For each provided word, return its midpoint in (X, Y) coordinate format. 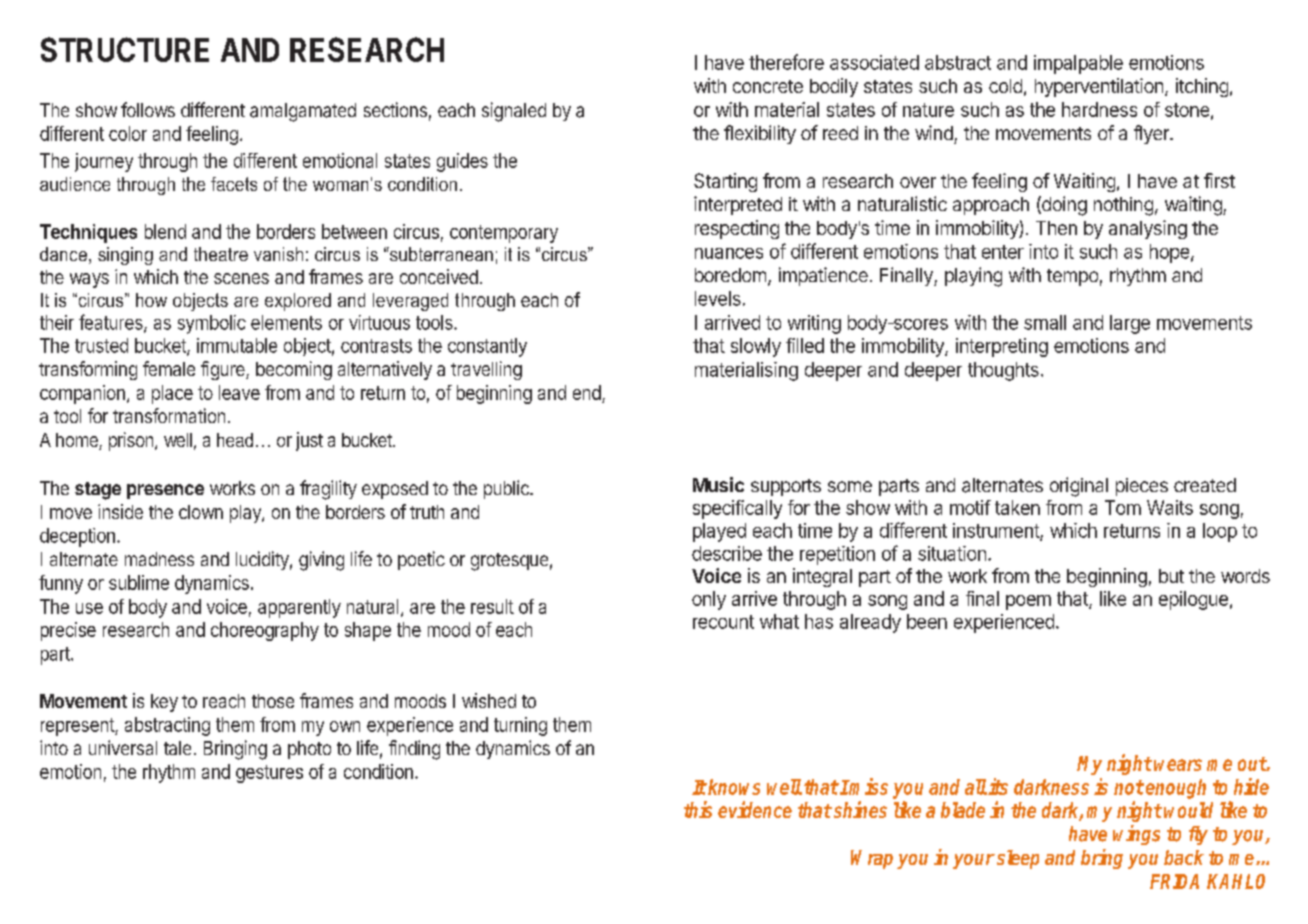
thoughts (1003, 371)
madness (159, 559)
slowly (756, 347)
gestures (269, 774)
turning (520, 726)
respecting (737, 229)
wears (1178, 765)
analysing (1148, 229)
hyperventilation (1099, 87)
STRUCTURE (125, 49)
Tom (1123, 507)
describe (727, 553)
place (172, 394)
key (164, 703)
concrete (768, 86)
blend (165, 231)
